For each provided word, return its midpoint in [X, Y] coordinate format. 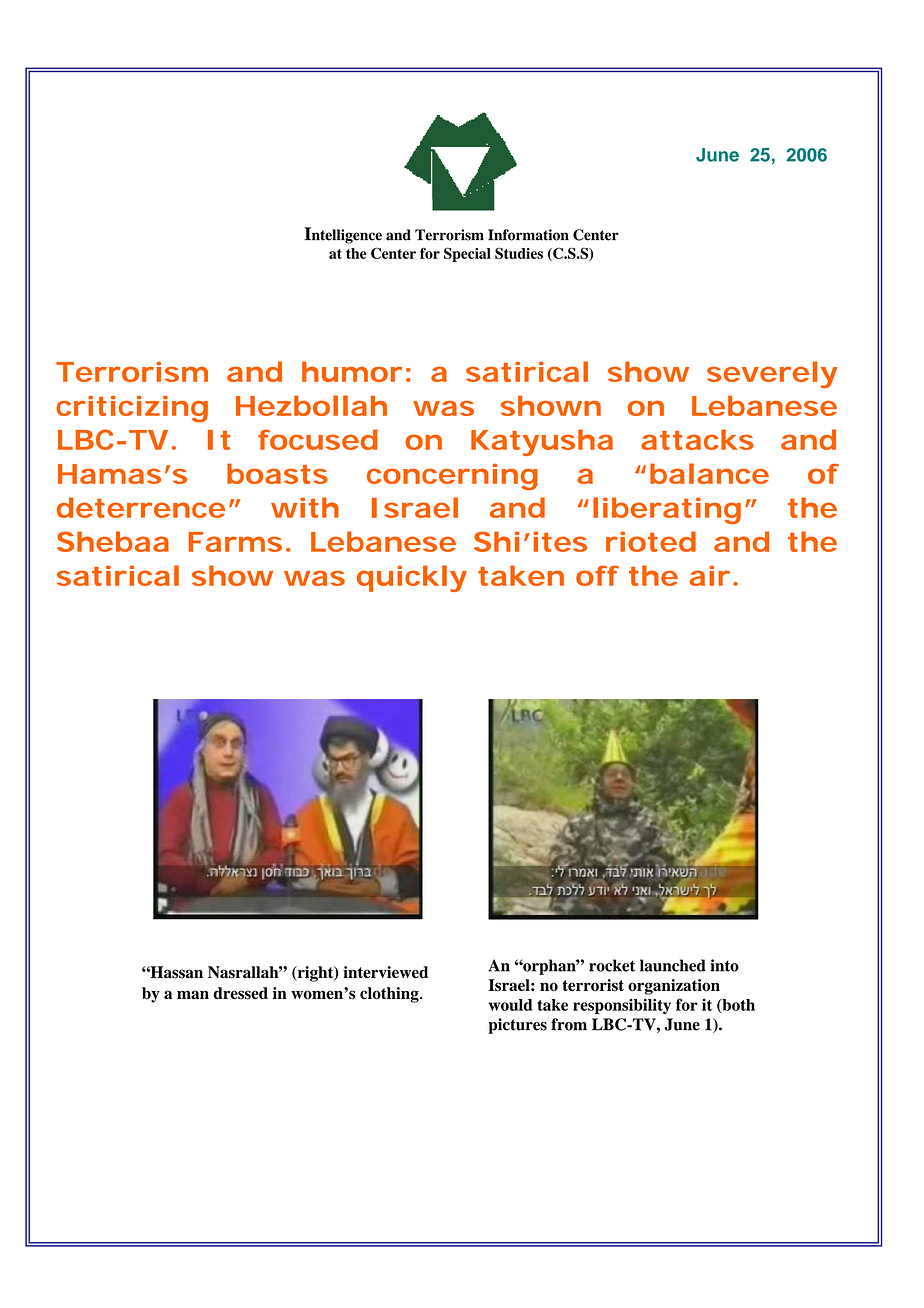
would [511, 1005]
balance [709, 473]
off [597, 575]
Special [467, 254]
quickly [412, 578]
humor [352, 372]
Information [528, 235]
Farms [235, 542]
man [193, 994]
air [709, 575]
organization [674, 987]
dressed [240, 993]
